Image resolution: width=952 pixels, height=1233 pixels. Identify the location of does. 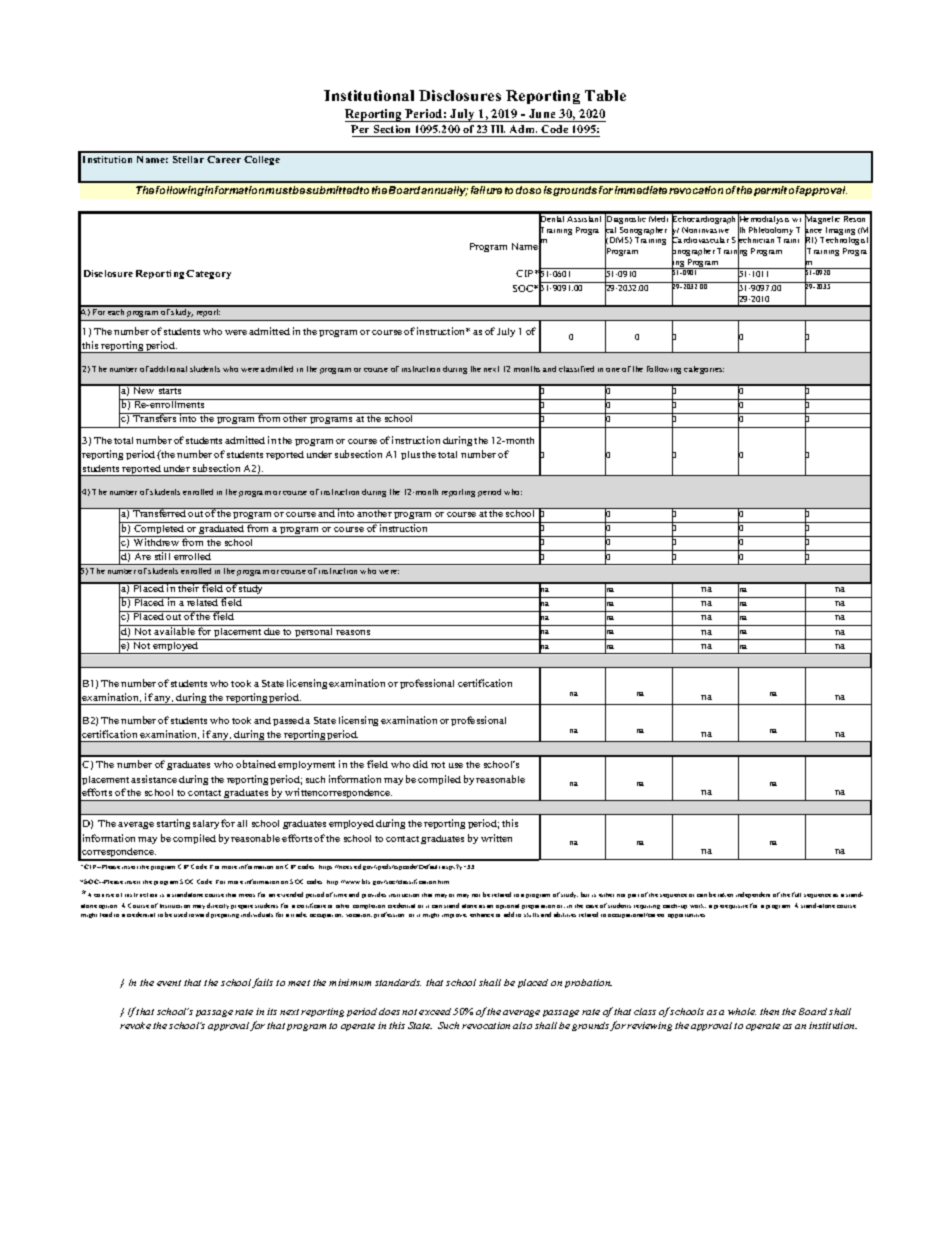
(389, 1011).
